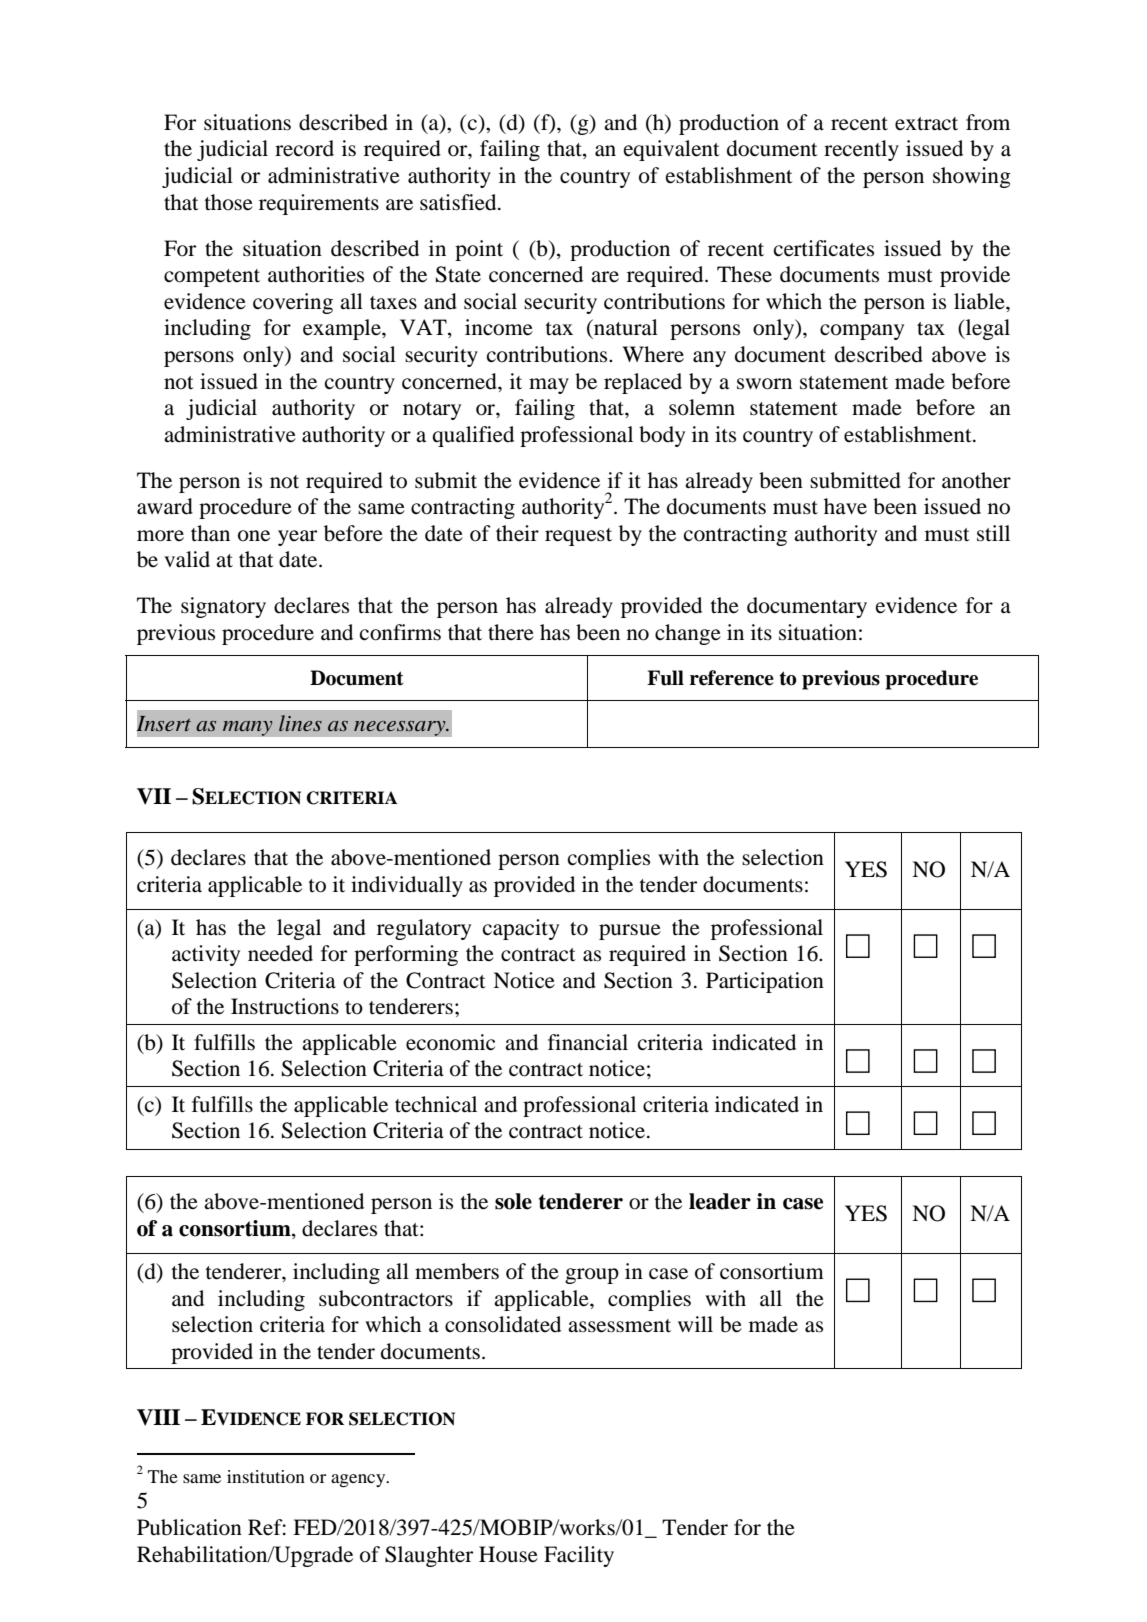 This screenshot has height=1622, width=1147. What do you see at coordinates (578, 537) in the screenshot?
I see `request` at bounding box center [578, 537].
